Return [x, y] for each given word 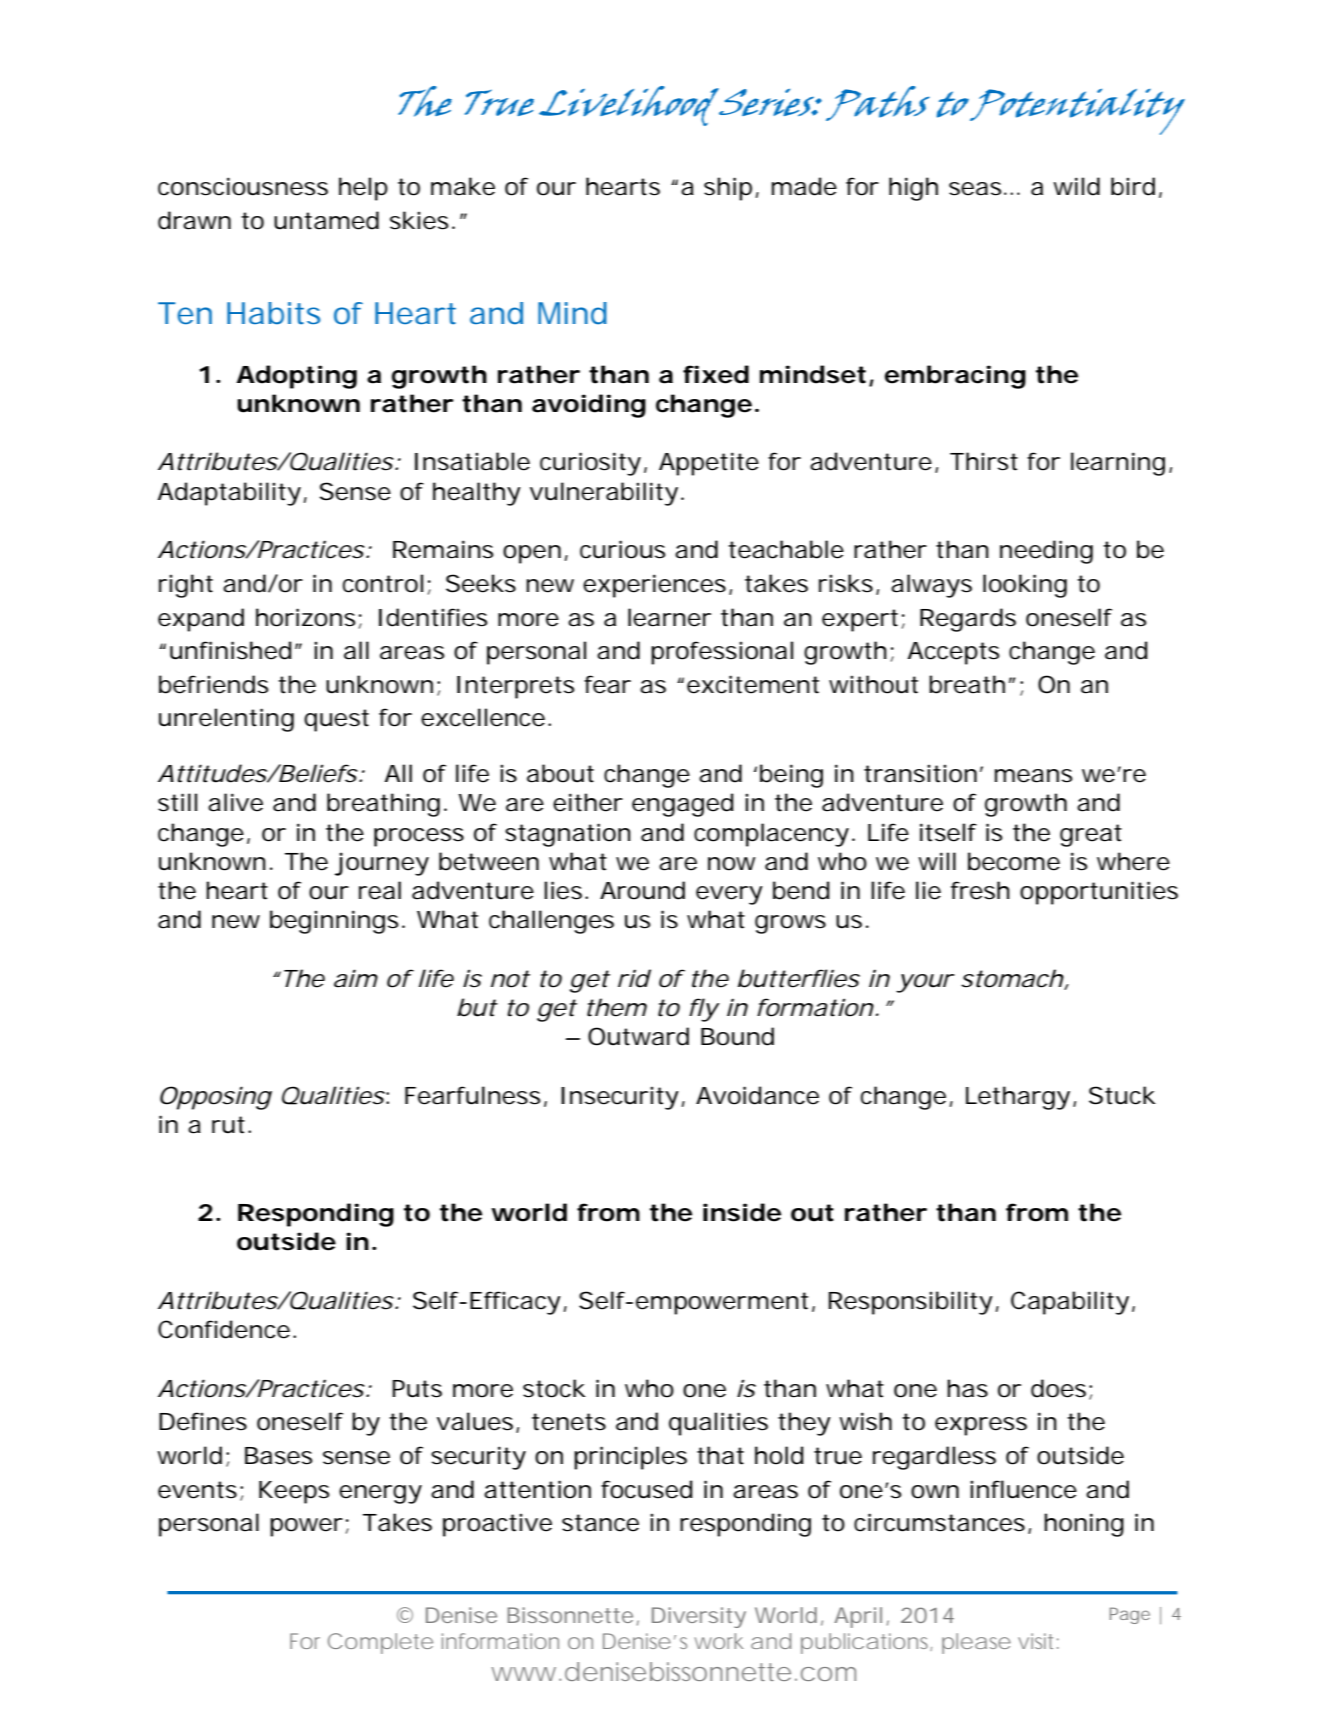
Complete [380, 1643]
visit [1038, 1641]
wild [1076, 186]
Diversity [699, 1617]
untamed [326, 220]
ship [728, 189]
